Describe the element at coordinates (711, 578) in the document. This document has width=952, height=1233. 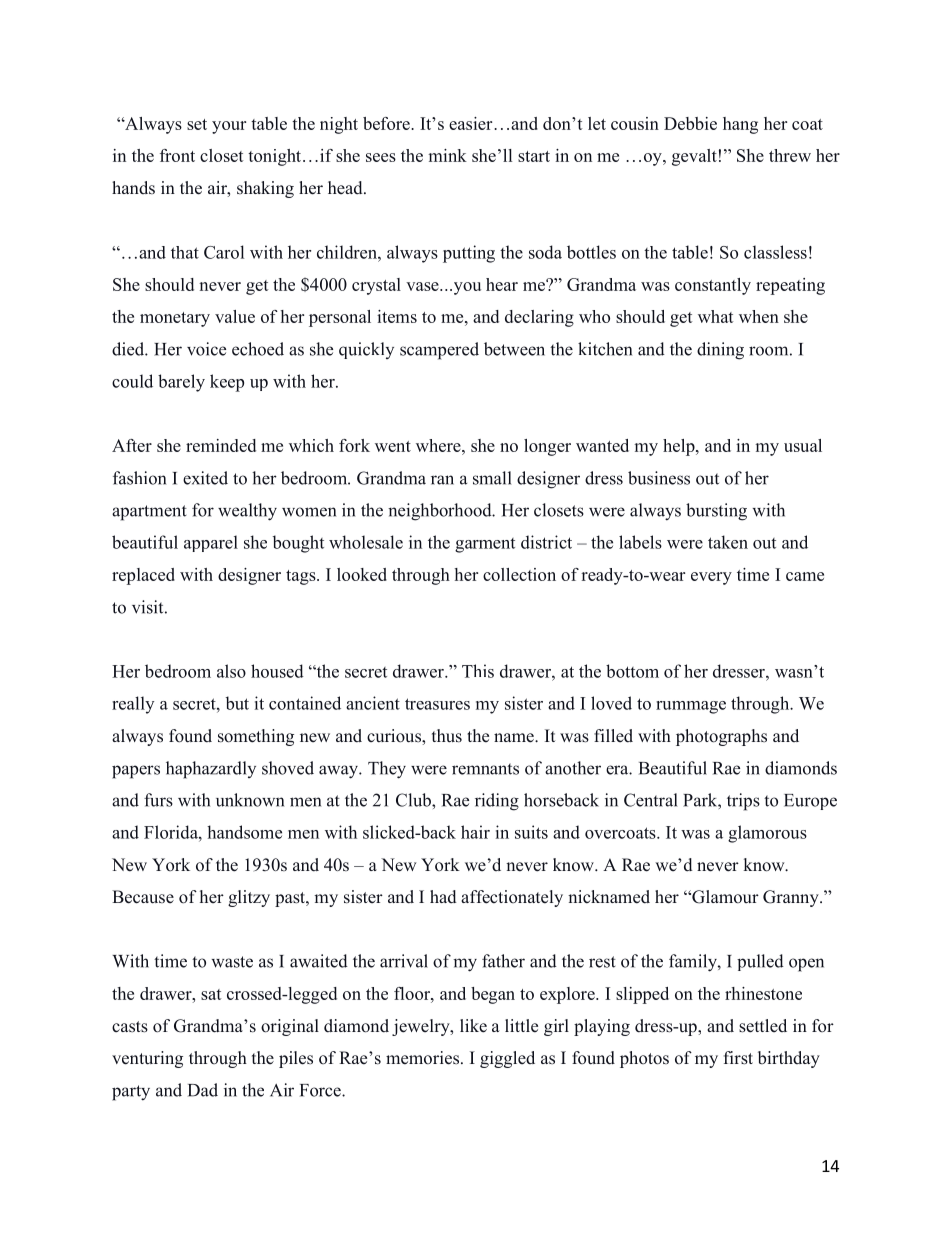
I see `every` at that location.
